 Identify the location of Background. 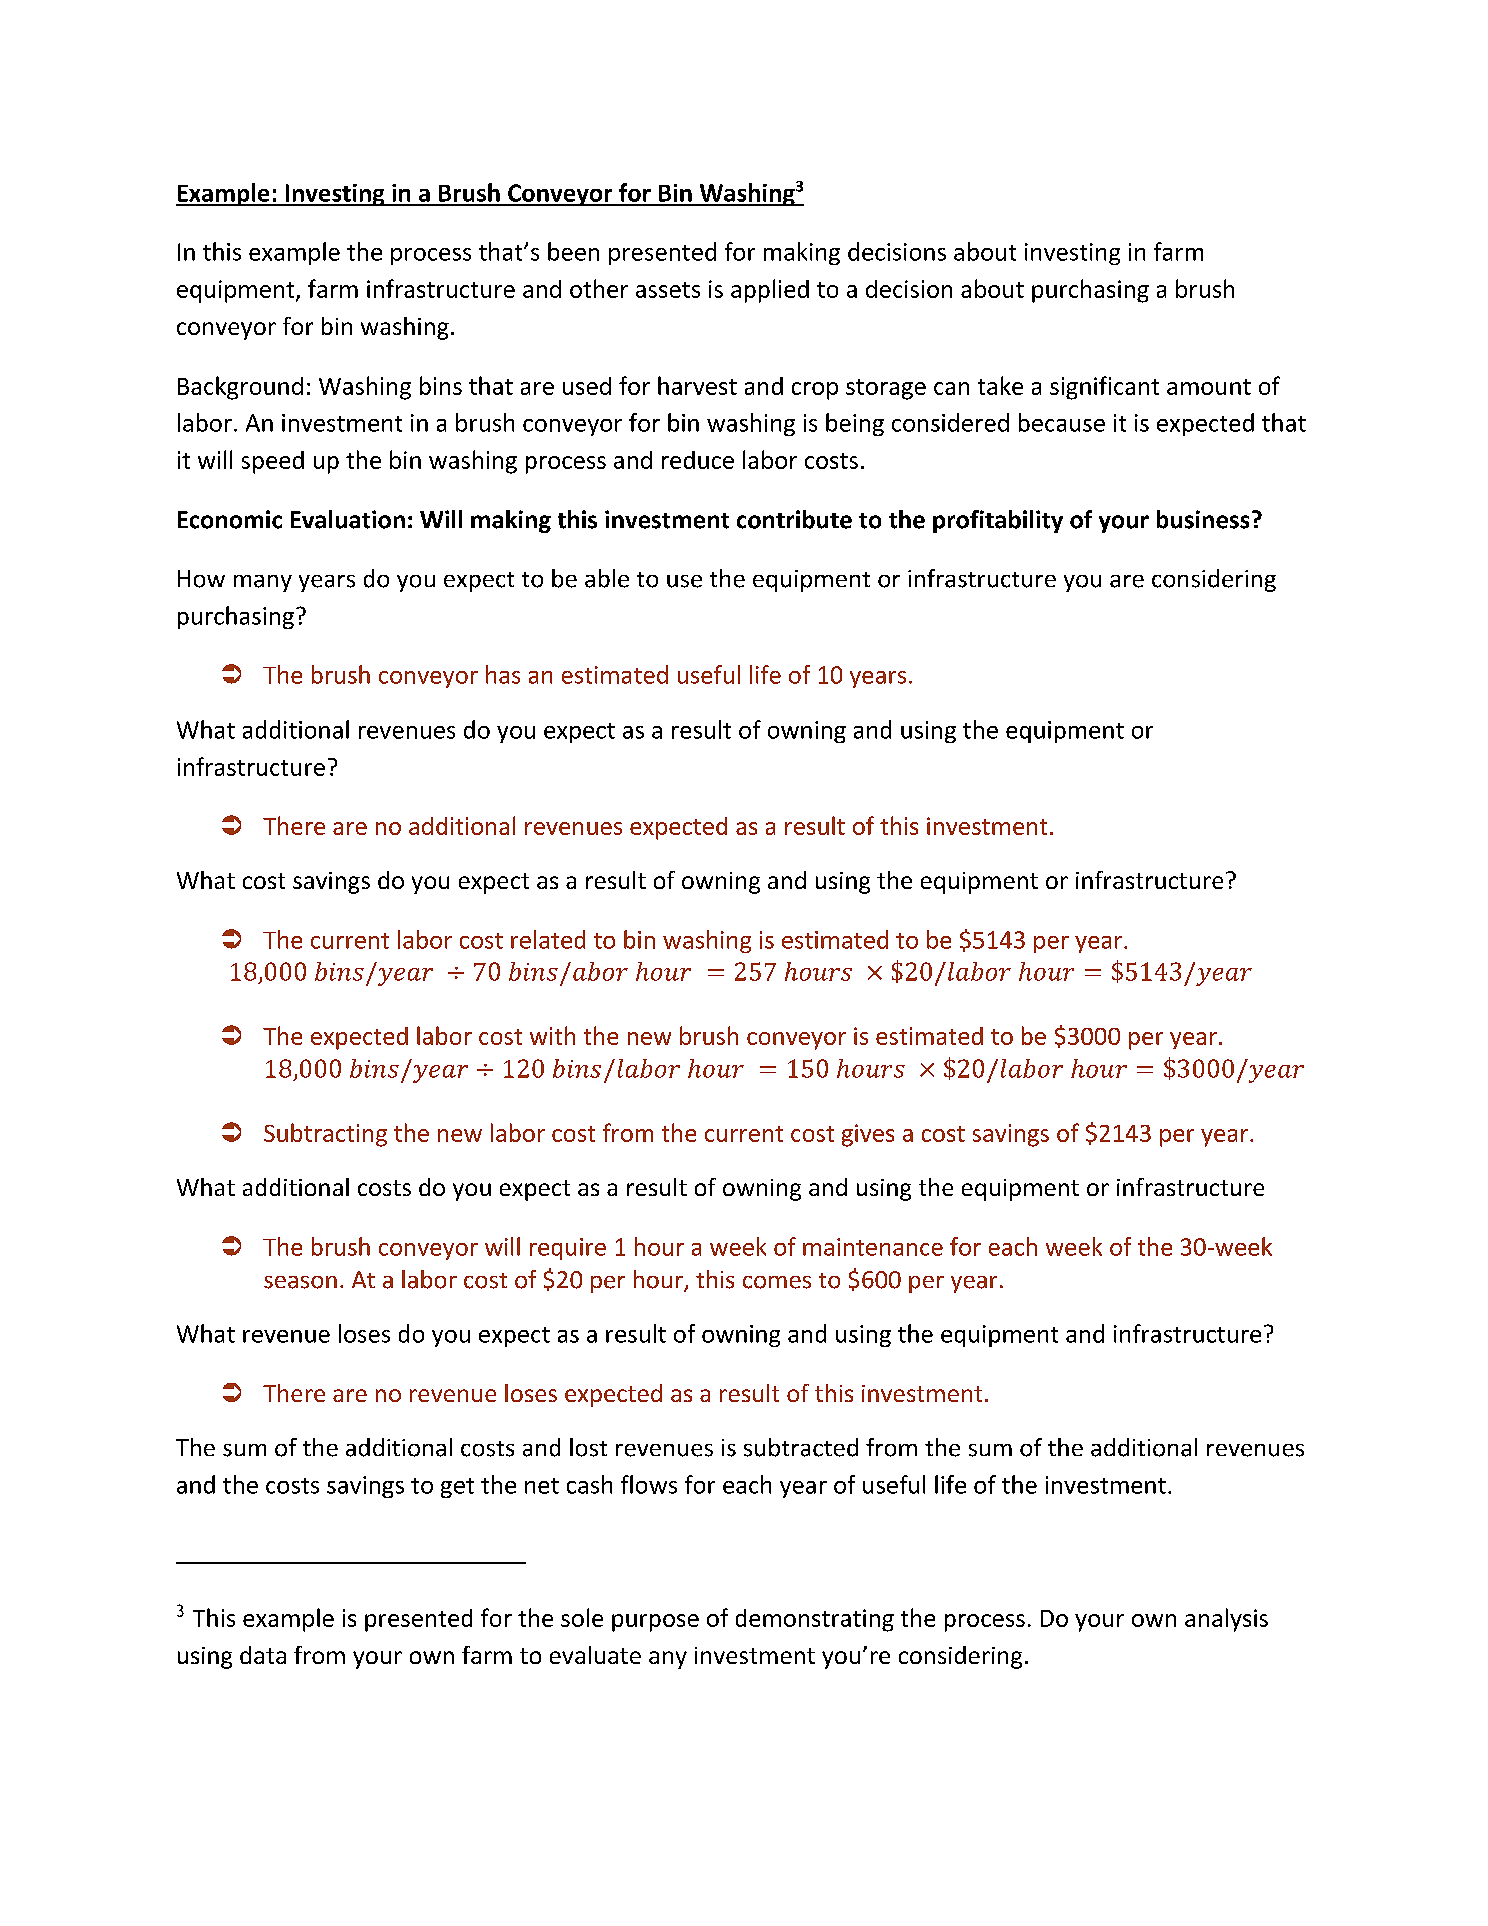
(240, 388).
